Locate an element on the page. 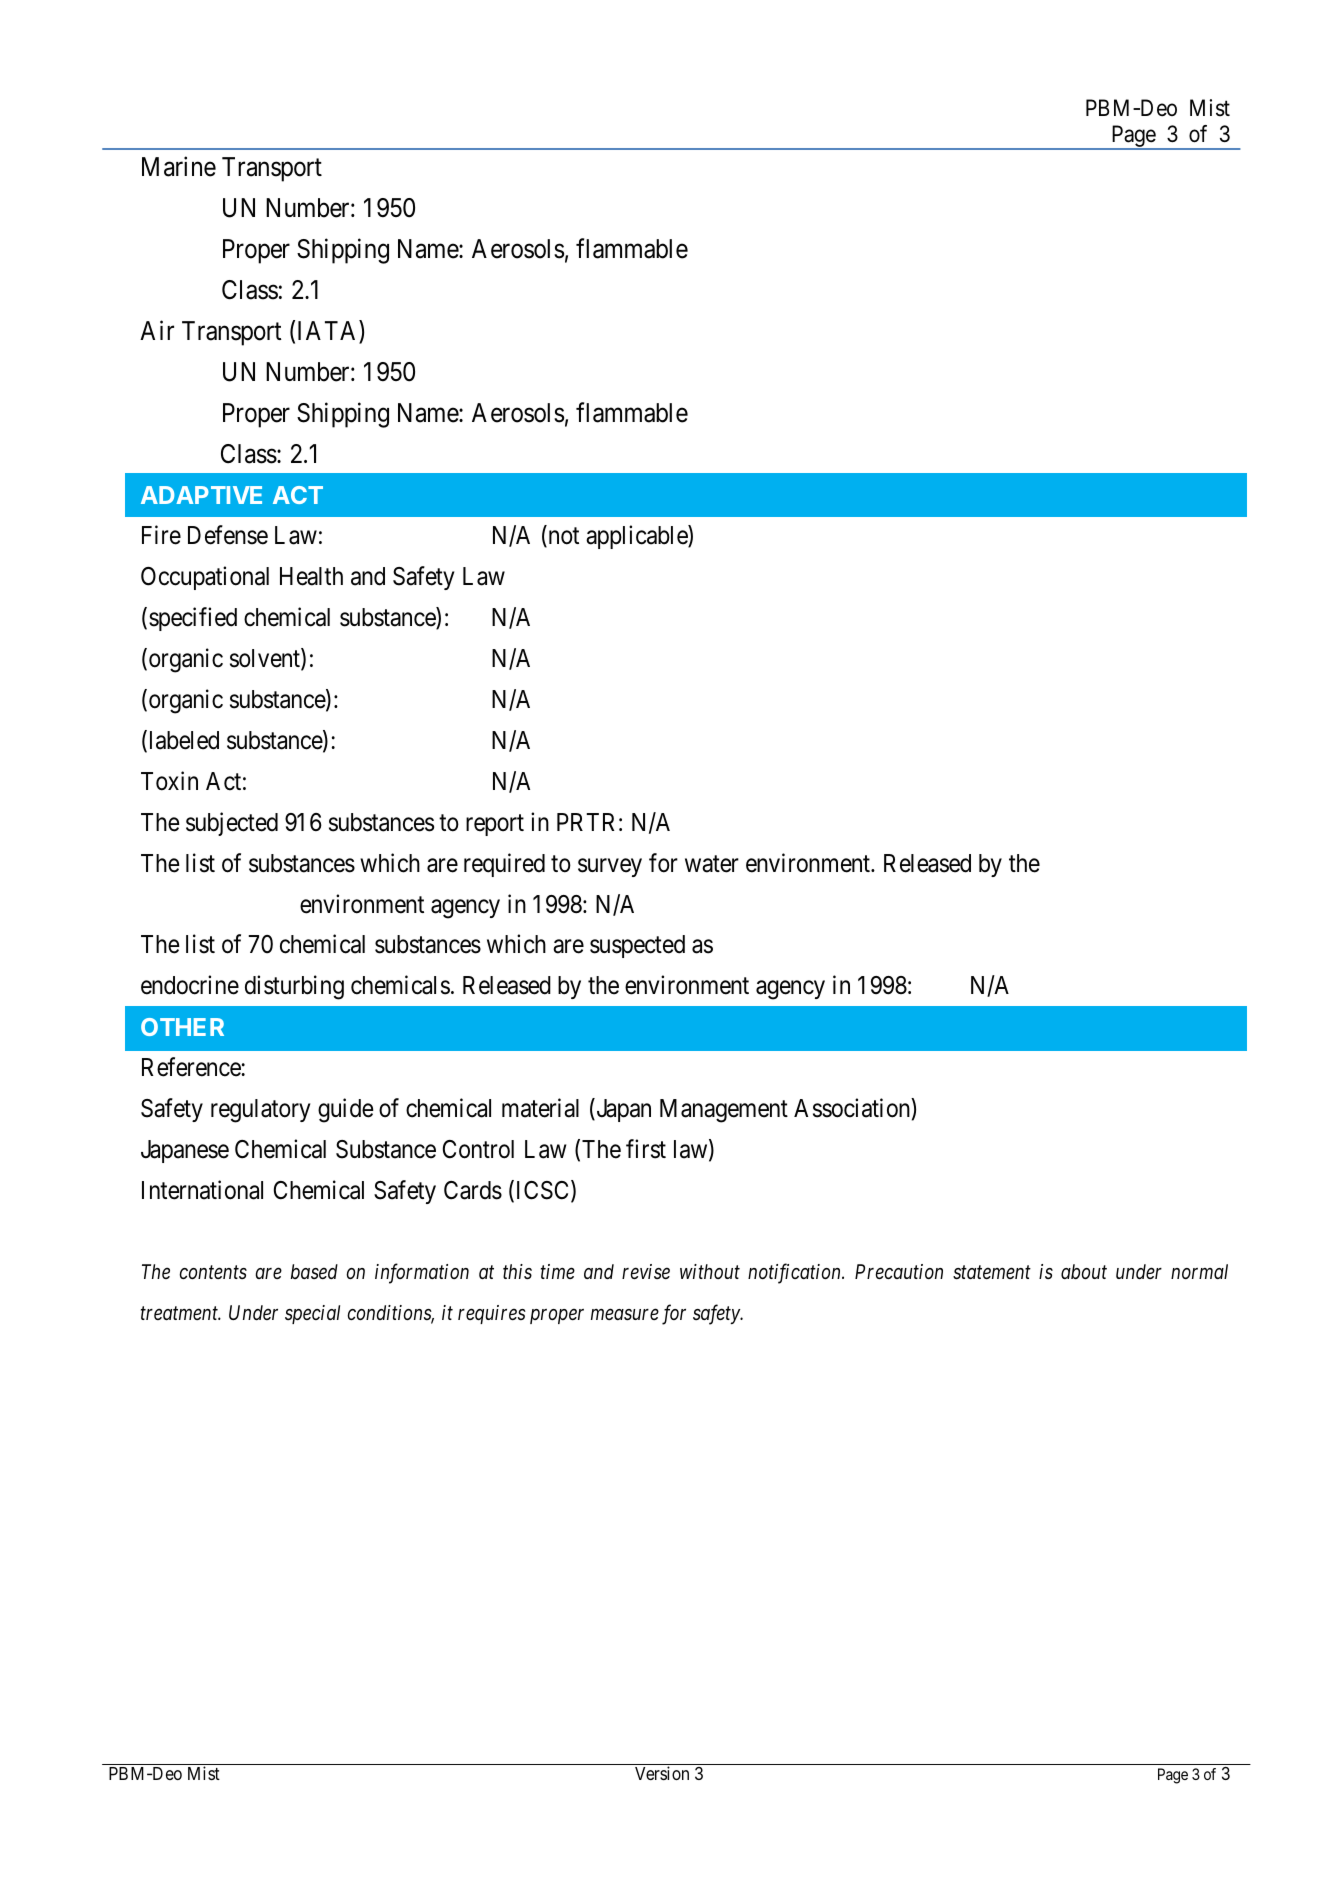 The width and height of the page is (1338, 1893). based is located at coordinates (314, 1271).
